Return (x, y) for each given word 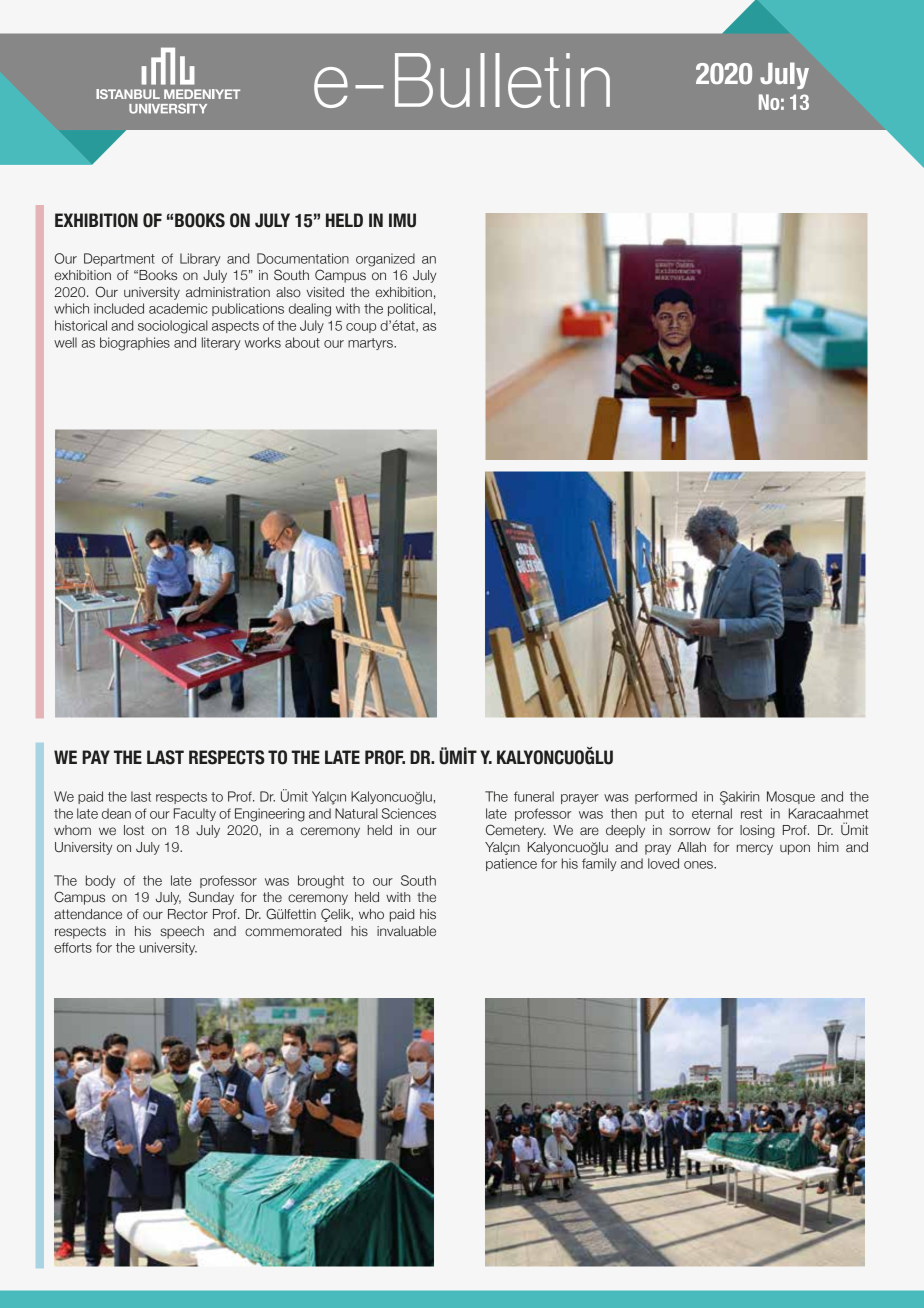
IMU (402, 220)
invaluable (406, 931)
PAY (96, 757)
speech (182, 932)
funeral (534, 796)
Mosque (791, 797)
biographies (135, 344)
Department (119, 259)
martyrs (371, 344)
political (410, 309)
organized (385, 260)
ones (699, 865)
